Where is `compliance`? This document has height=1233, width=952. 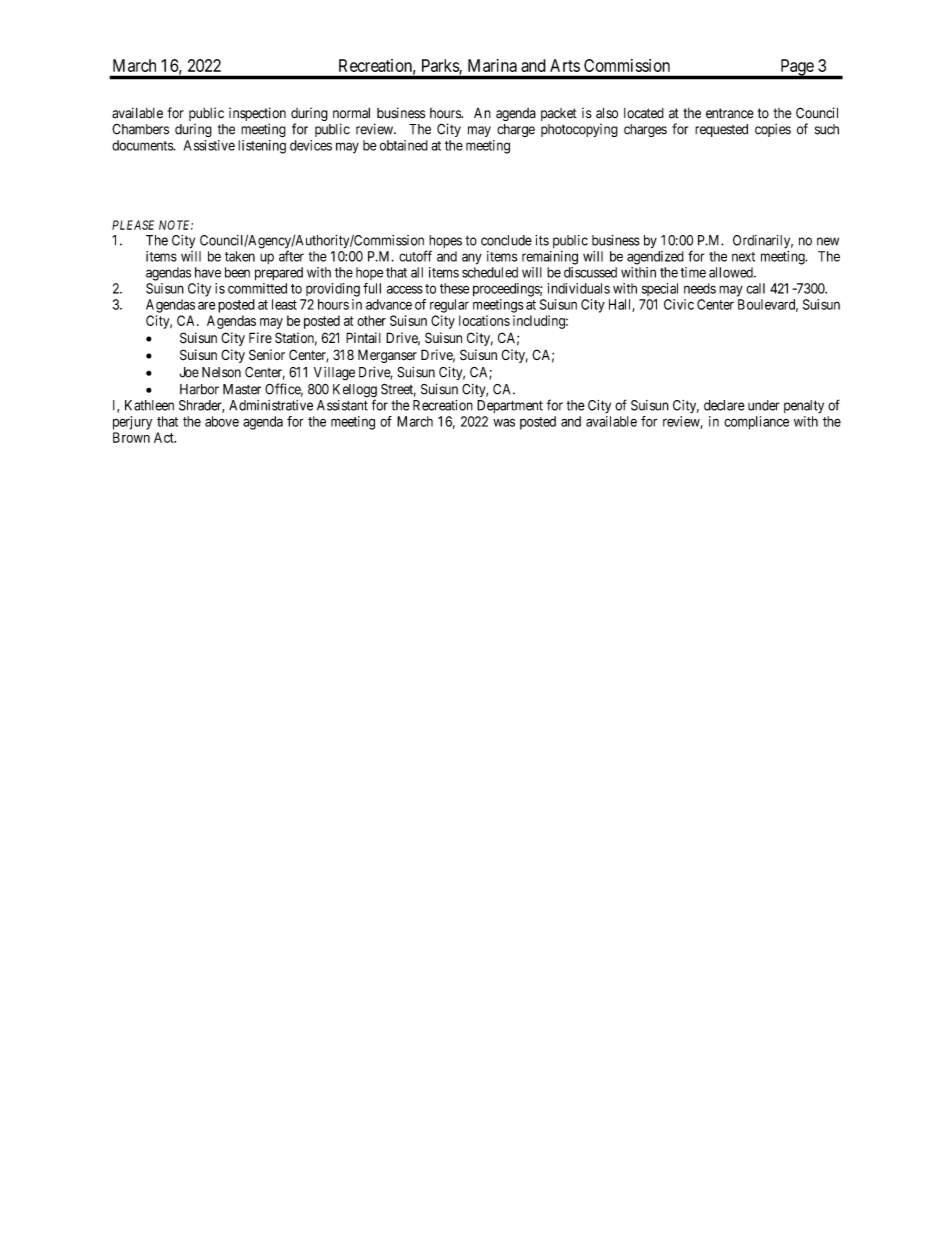
compliance is located at coordinates (756, 423).
